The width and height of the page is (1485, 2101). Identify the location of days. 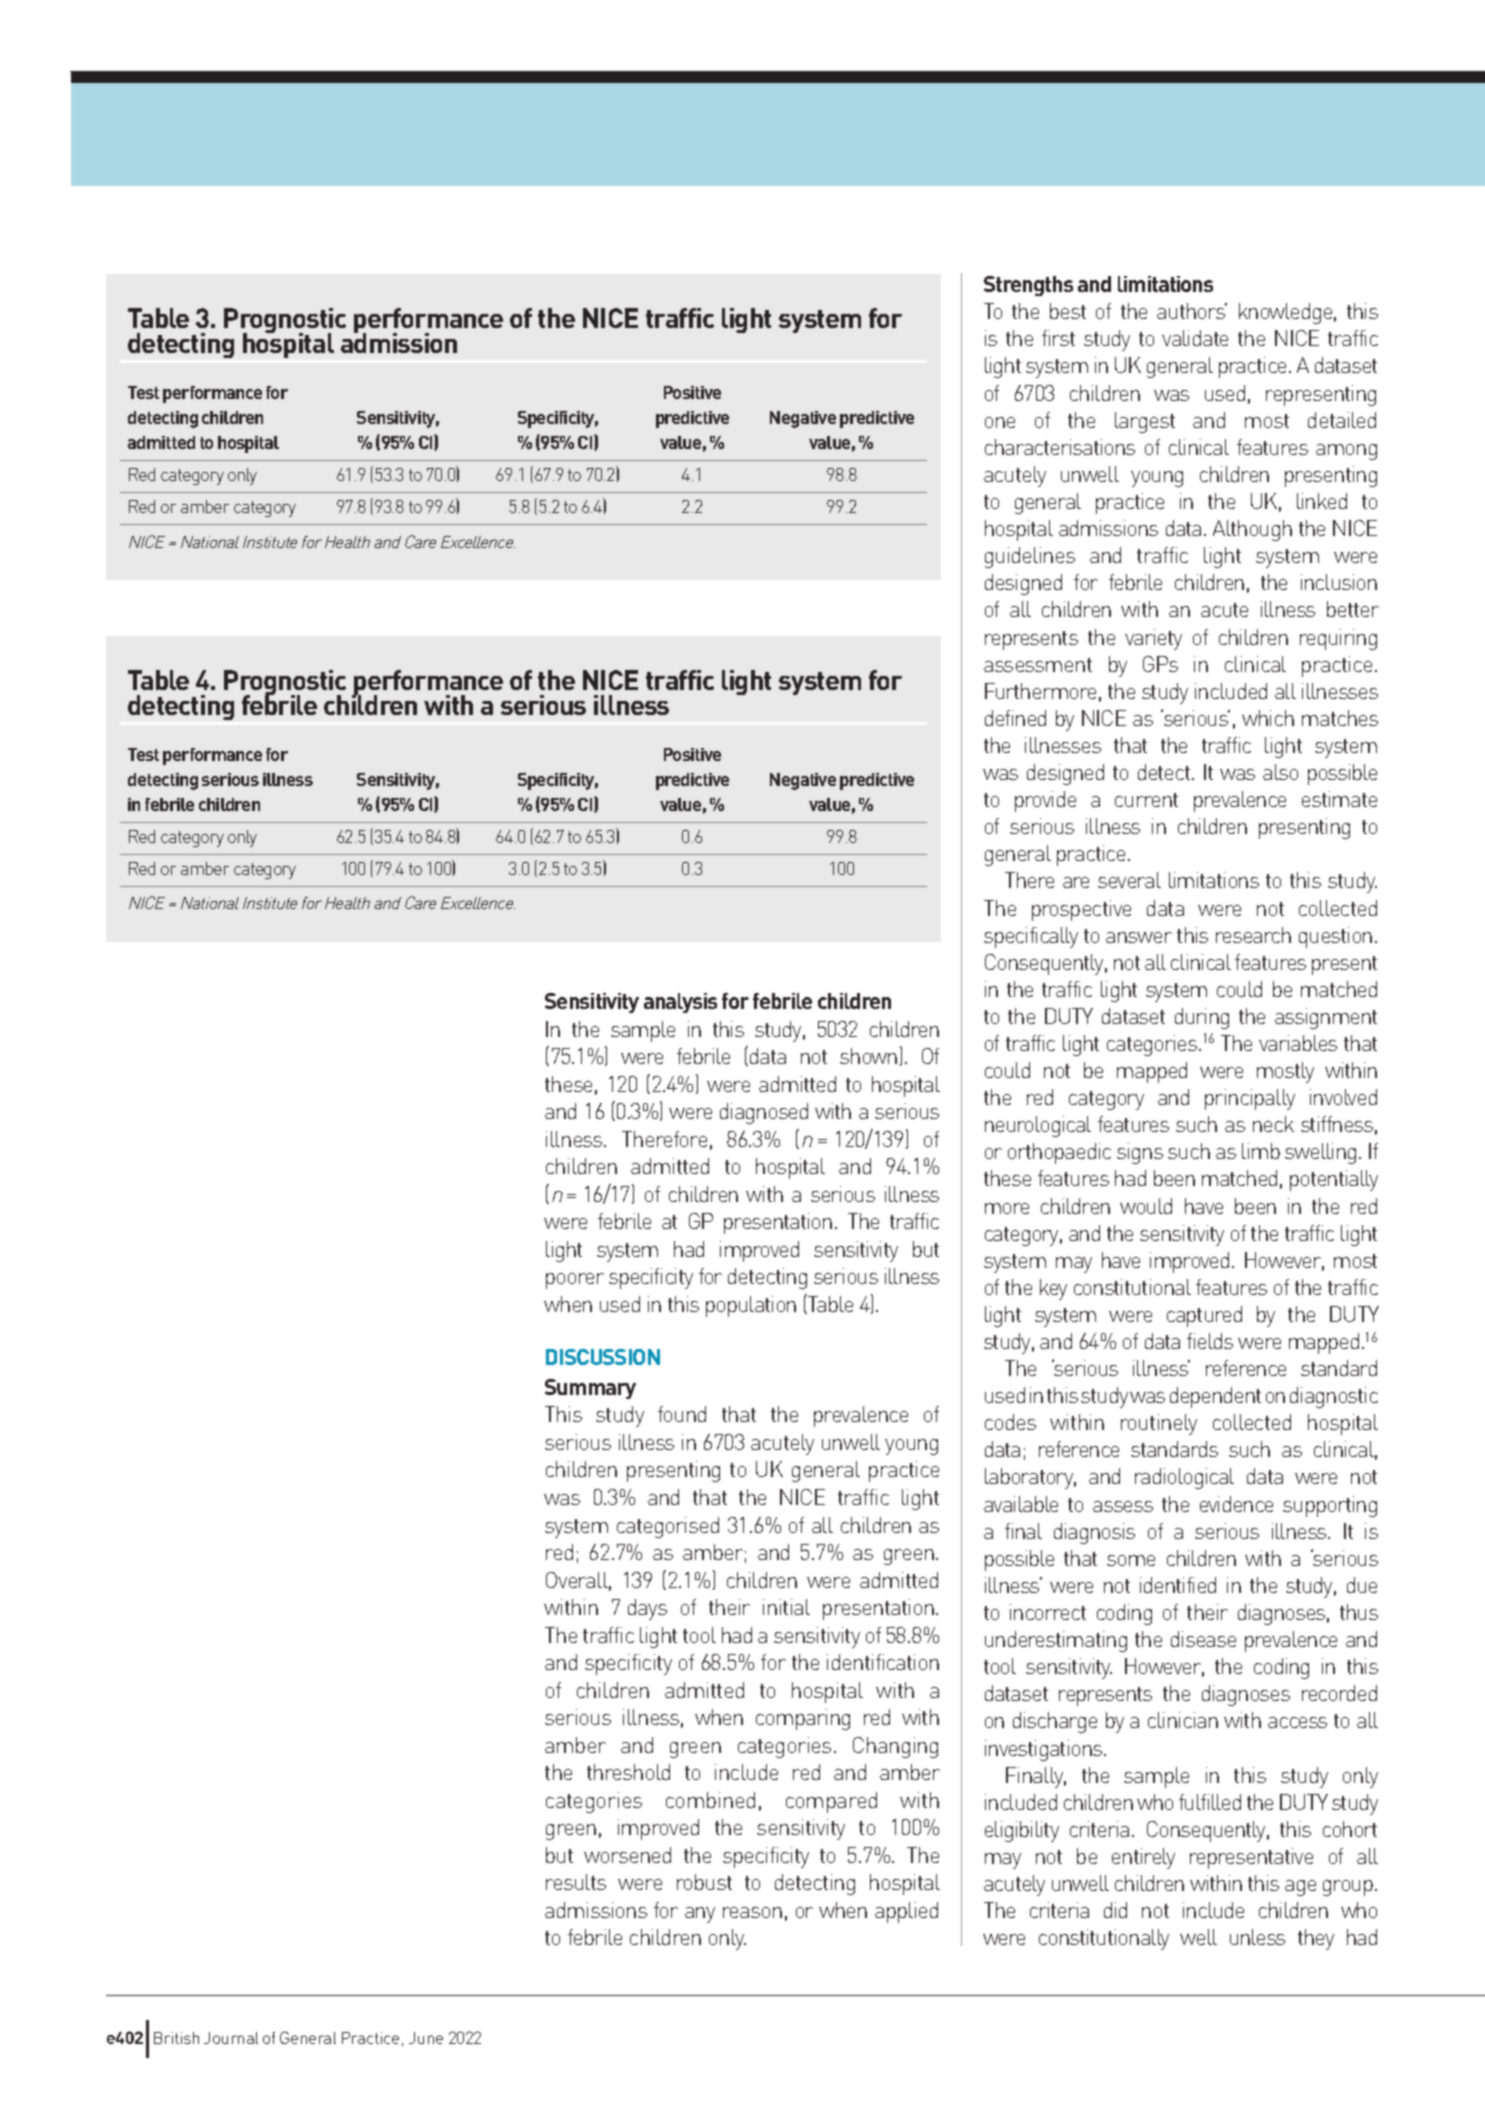
(647, 1609).
